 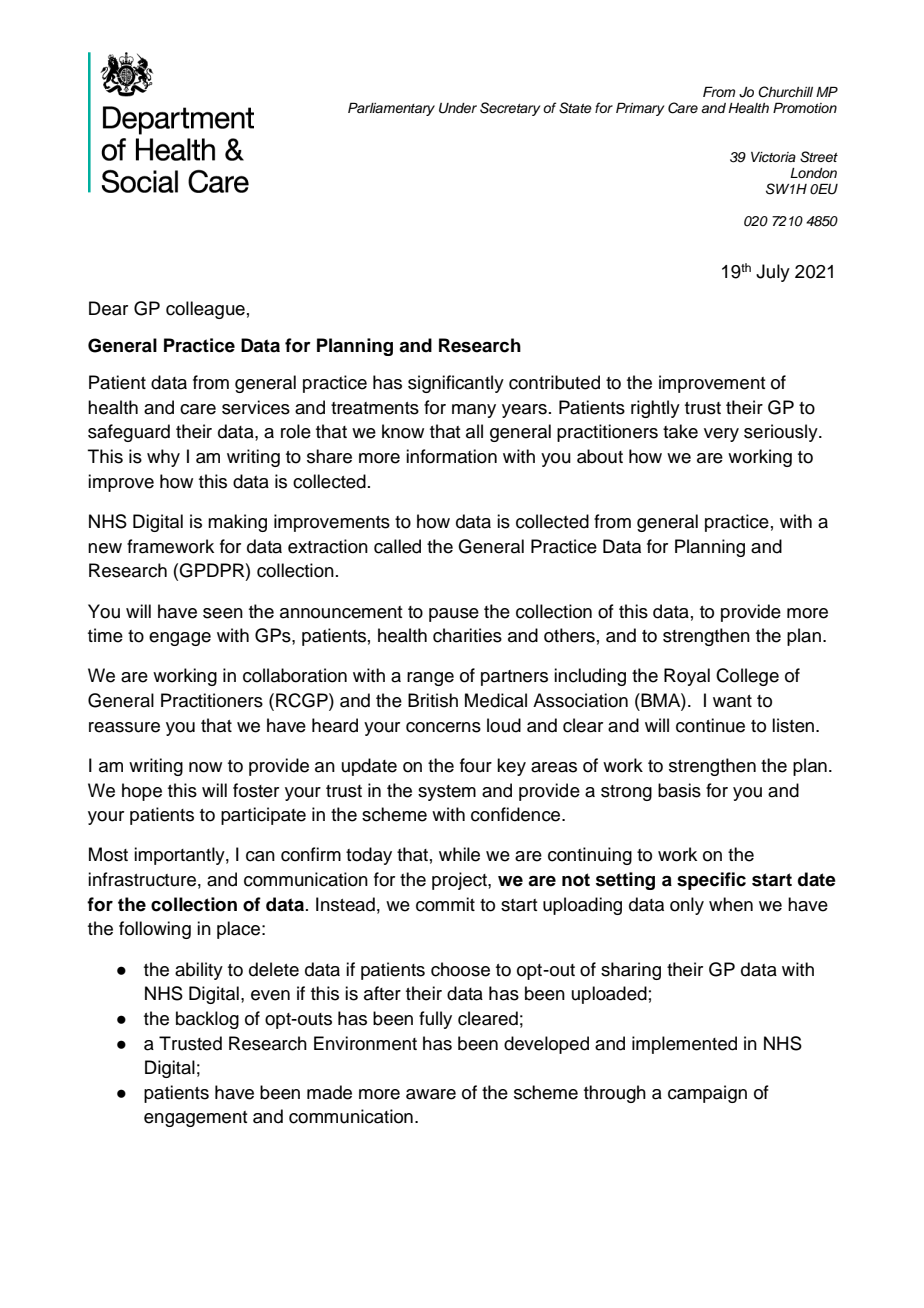 I want to click on Parliamentary, so click(x=391, y=109).
